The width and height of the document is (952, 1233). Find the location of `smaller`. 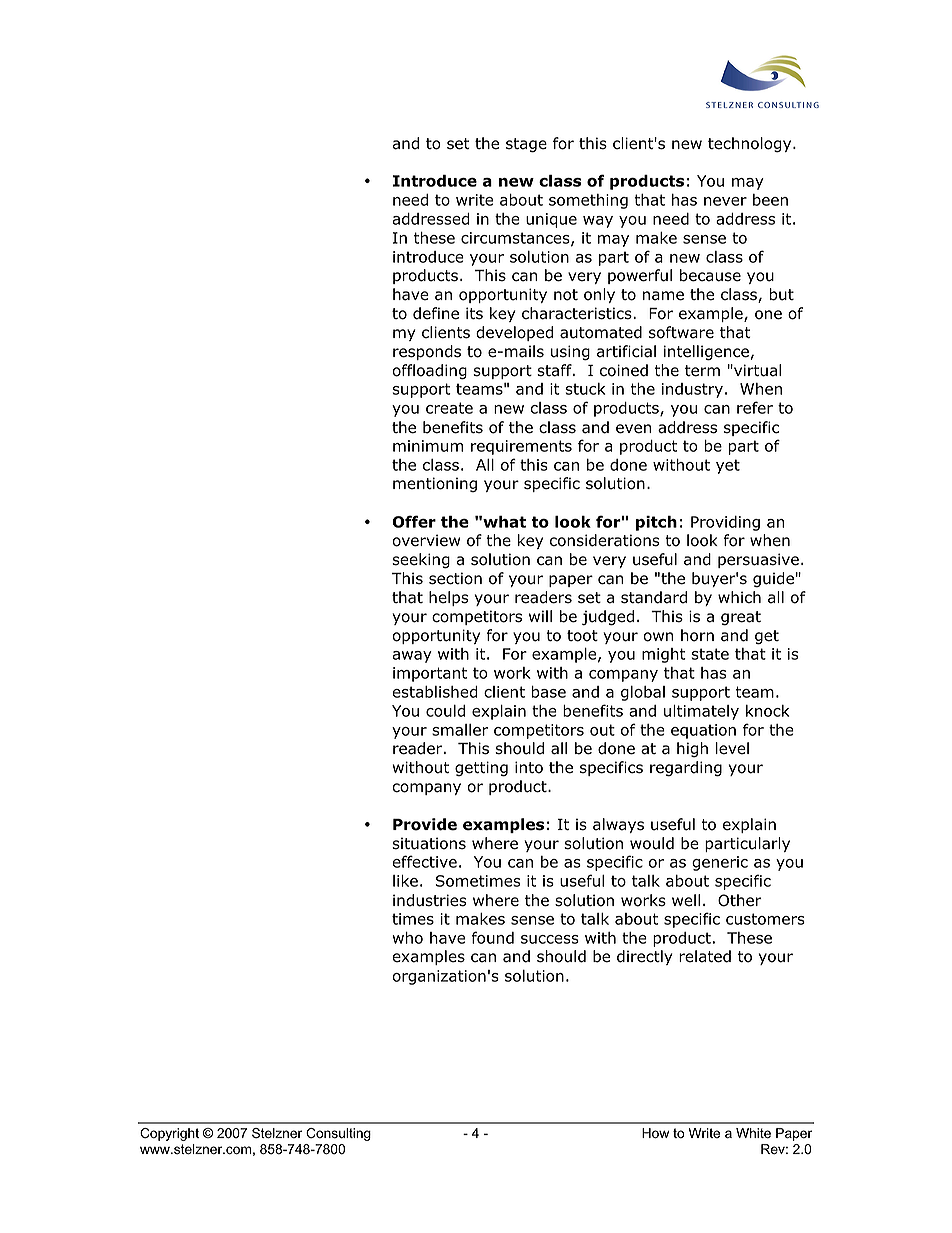

smaller is located at coordinates (460, 730).
